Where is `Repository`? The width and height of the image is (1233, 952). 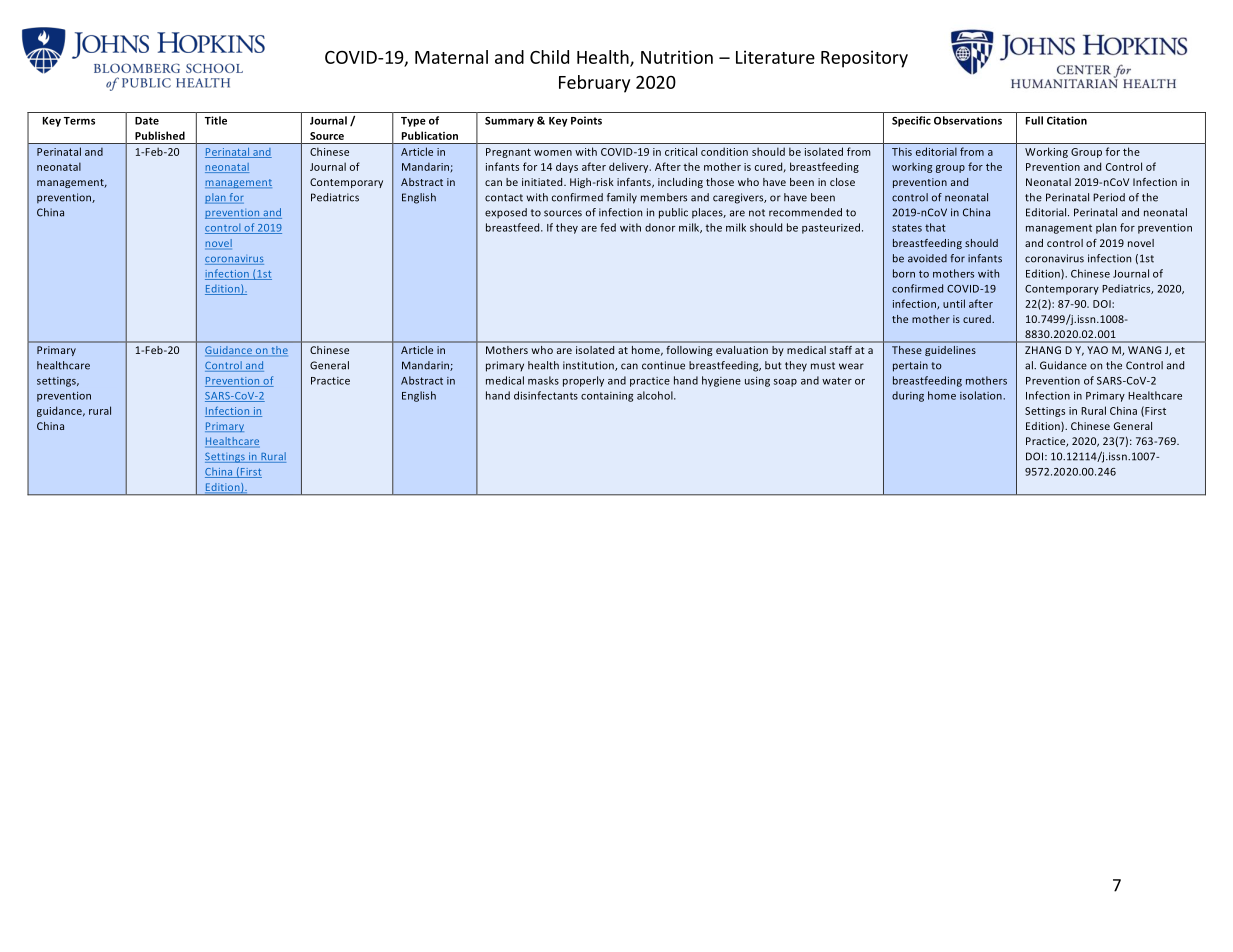
Repository is located at coordinates (864, 59).
